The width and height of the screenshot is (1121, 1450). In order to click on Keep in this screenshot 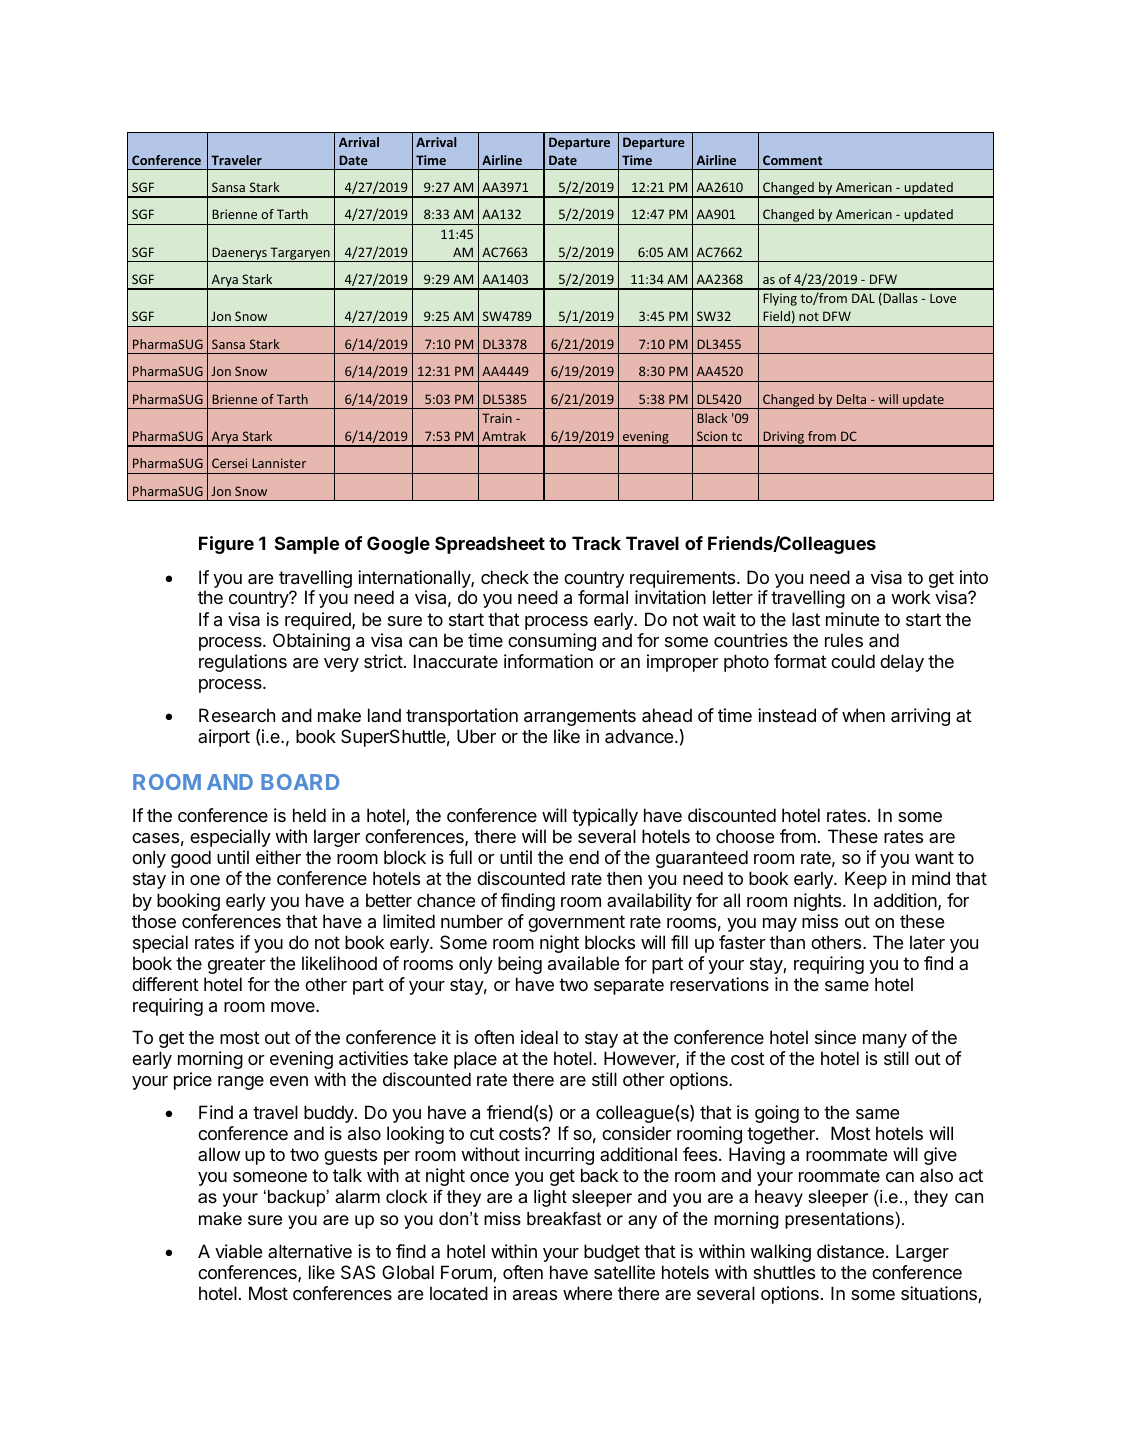, I will do `click(866, 880)`.
